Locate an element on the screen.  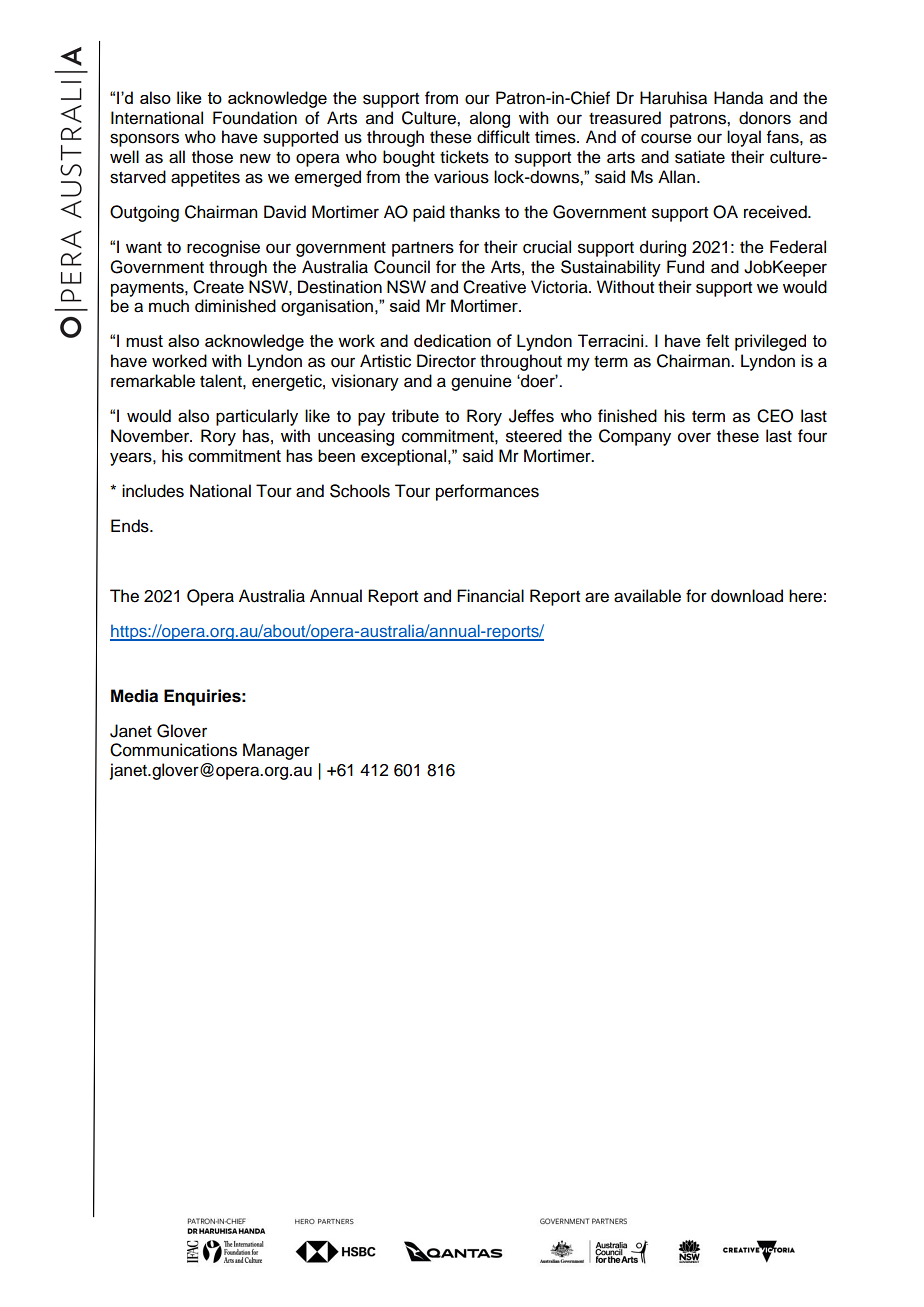
loyal is located at coordinates (744, 138).
